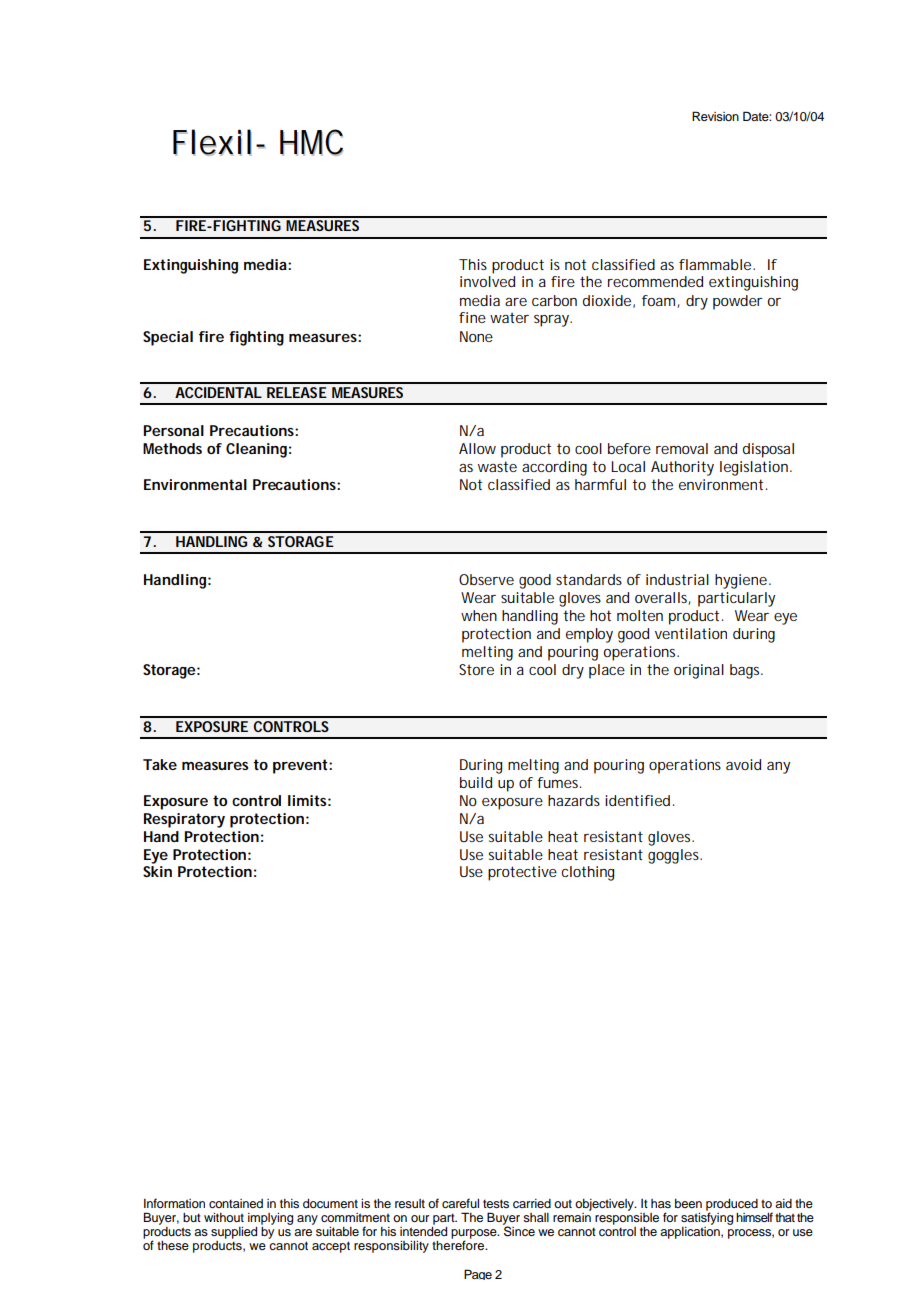 The image size is (924, 1307). I want to click on Special, so click(168, 338).
